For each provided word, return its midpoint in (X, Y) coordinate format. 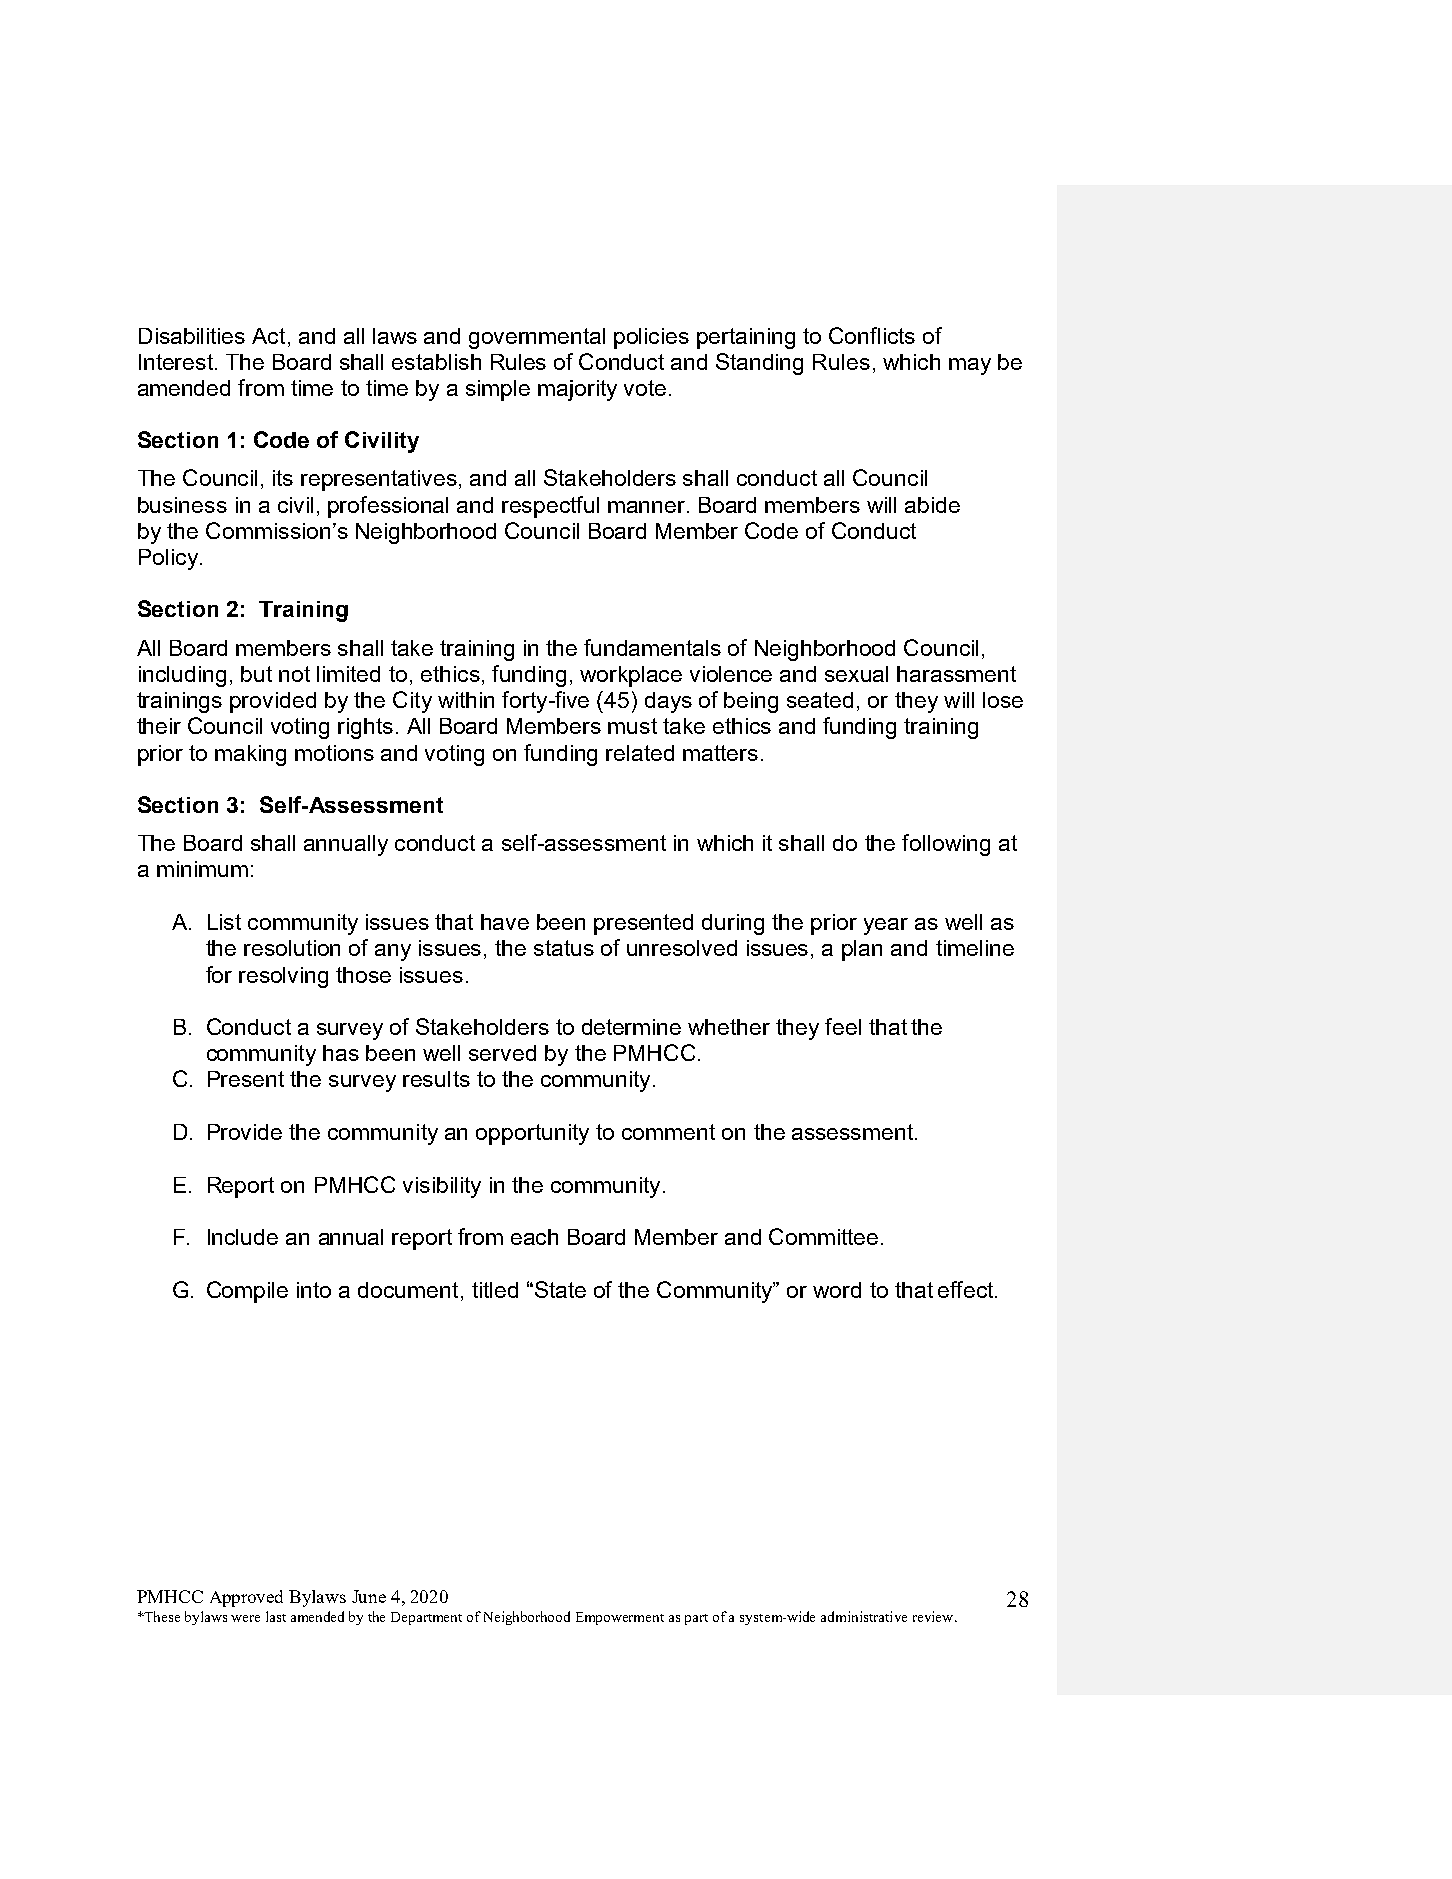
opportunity (532, 1134)
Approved (246, 1598)
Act (268, 336)
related (640, 753)
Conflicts (872, 335)
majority (577, 390)
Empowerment (620, 1618)
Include (243, 1237)
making (250, 755)
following (946, 845)
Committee (823, 1236)
